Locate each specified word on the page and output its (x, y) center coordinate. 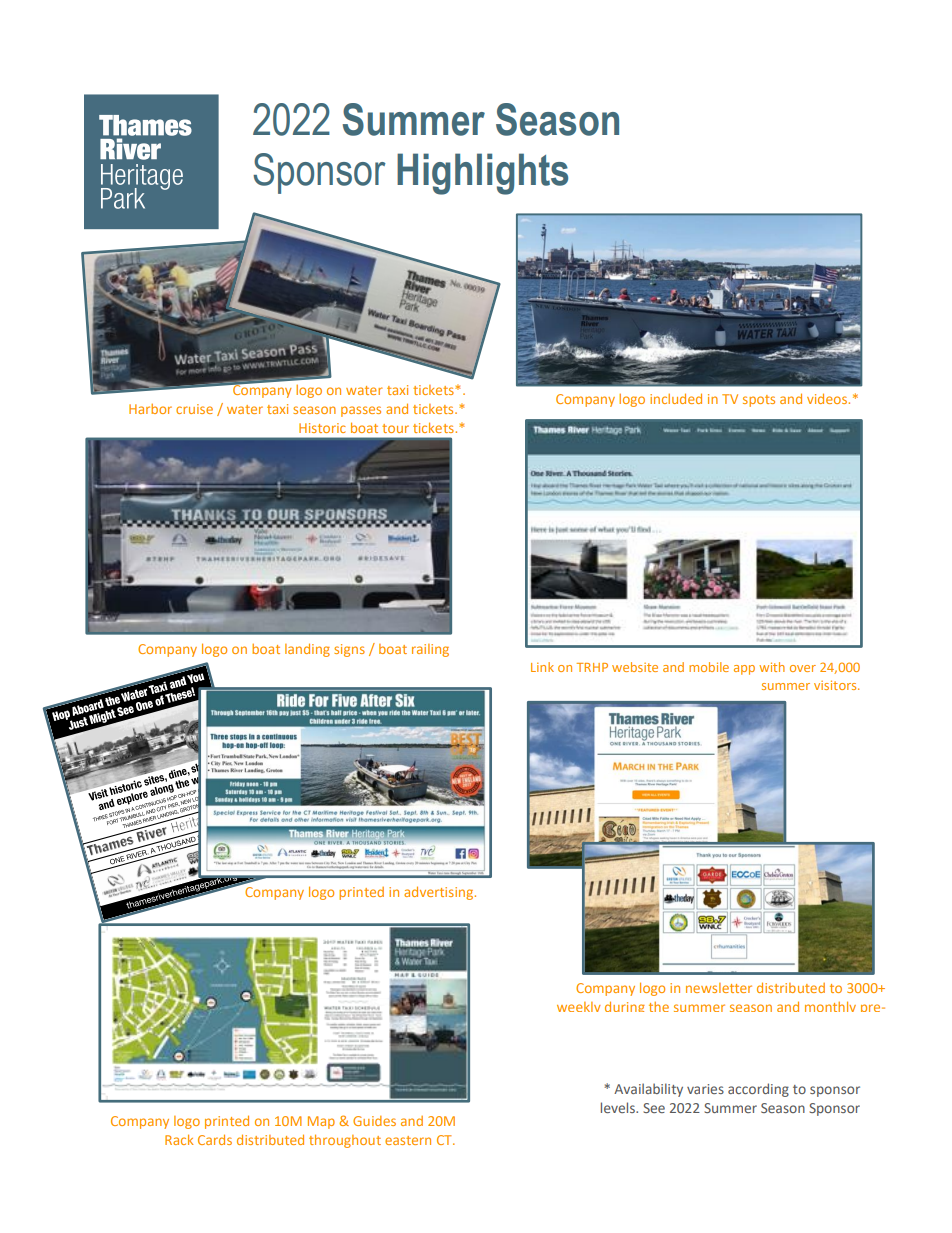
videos (828, 398)
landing (307, 650)
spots (759, 401)
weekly (579, 1007)
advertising (440, 893)
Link (542, 667)
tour (395, 428)
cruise (194, 409)
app (744, 670)
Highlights (482, 174)
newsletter (719, 988)
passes (361, 411)
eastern (408, 1140)
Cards (215, 1139)
